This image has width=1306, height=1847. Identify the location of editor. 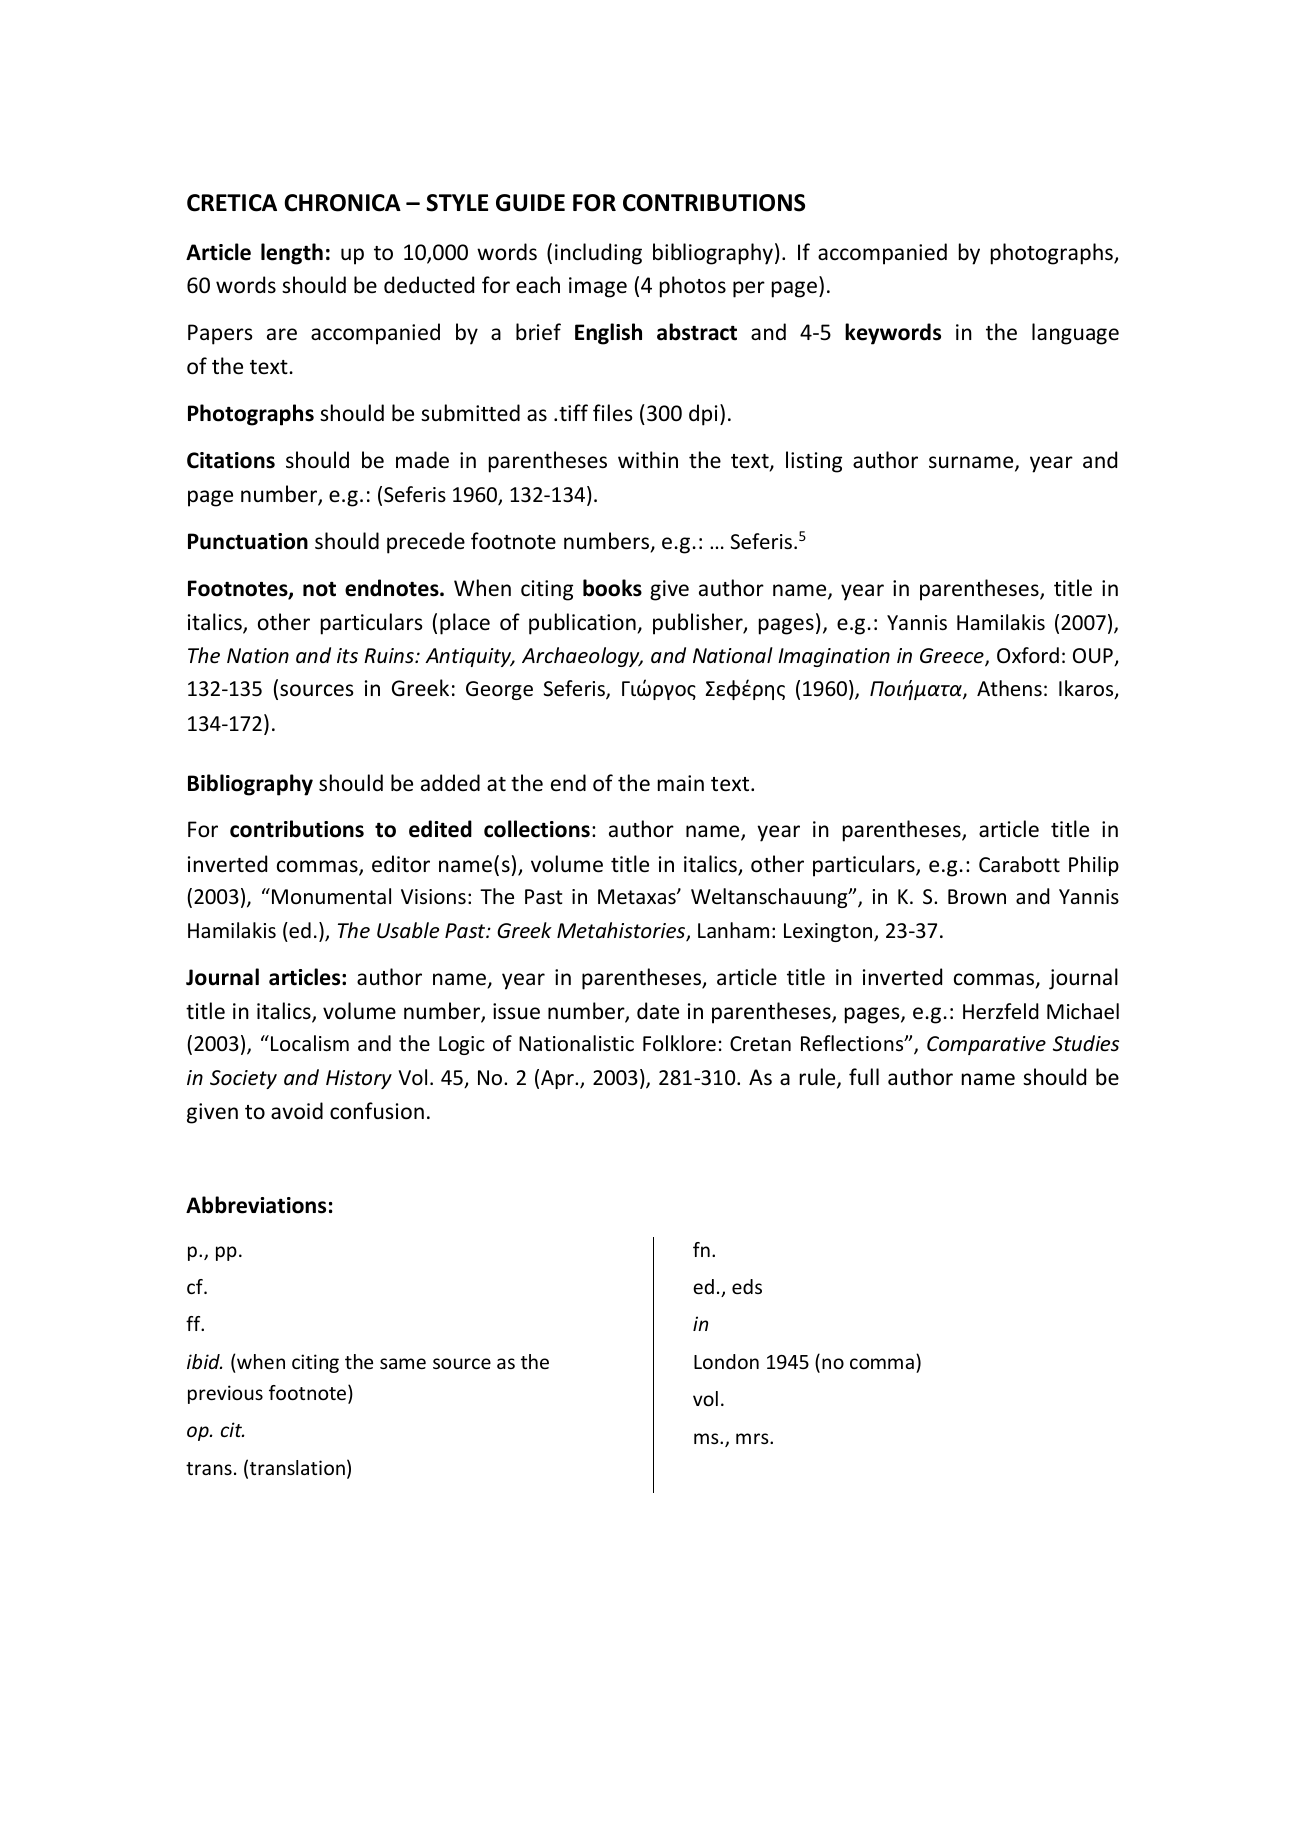
(401, 864).
